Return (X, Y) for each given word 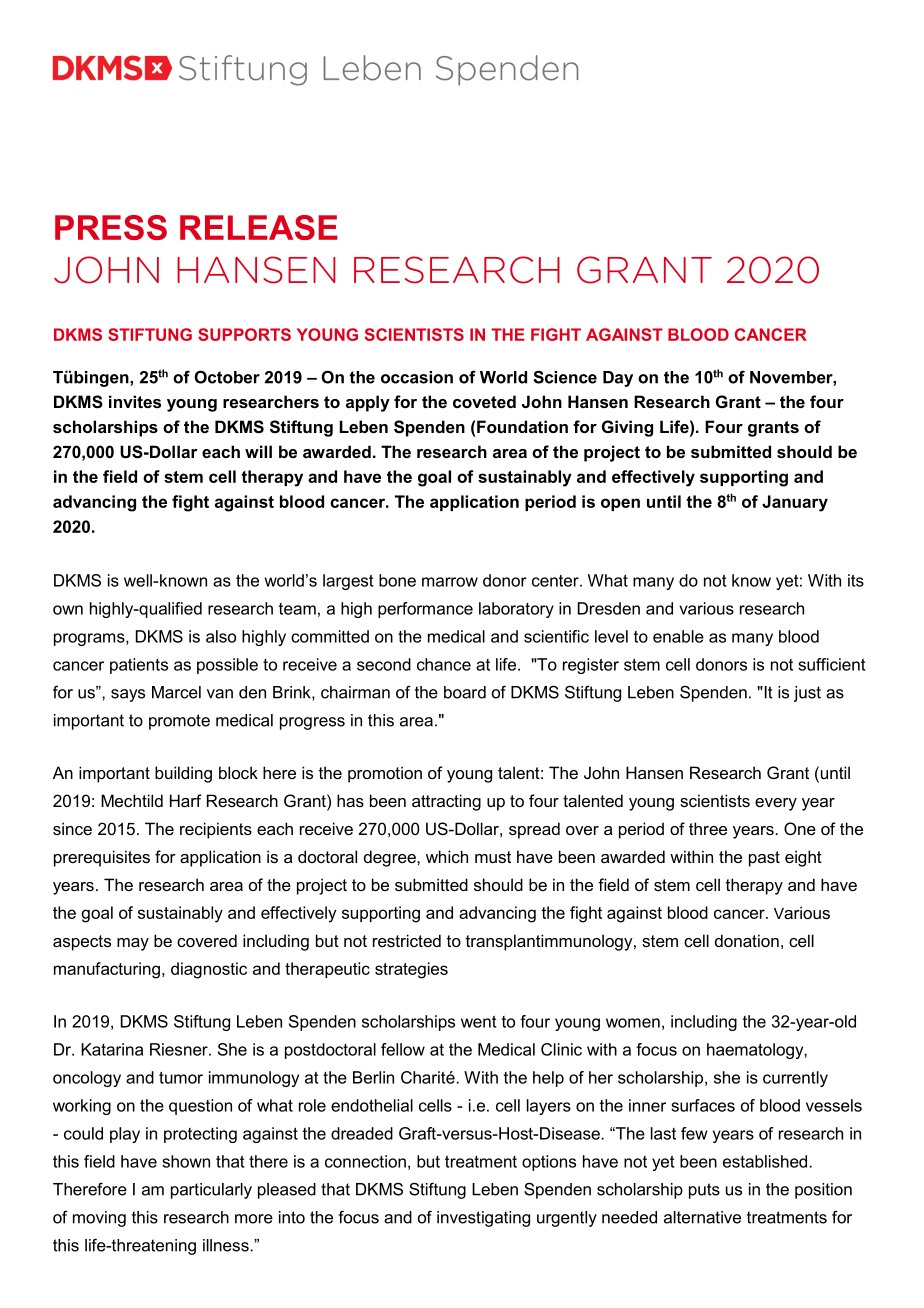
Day (618, 379)
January (795, 503)
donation (747, 940)
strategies (411, 970)
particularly (211, 1191)
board (465, 692)
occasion (417, 377)
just (807, 694)
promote (179, 722)
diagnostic (209, 970)
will (258, 451)
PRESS (111, 227)
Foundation (522, 426)
